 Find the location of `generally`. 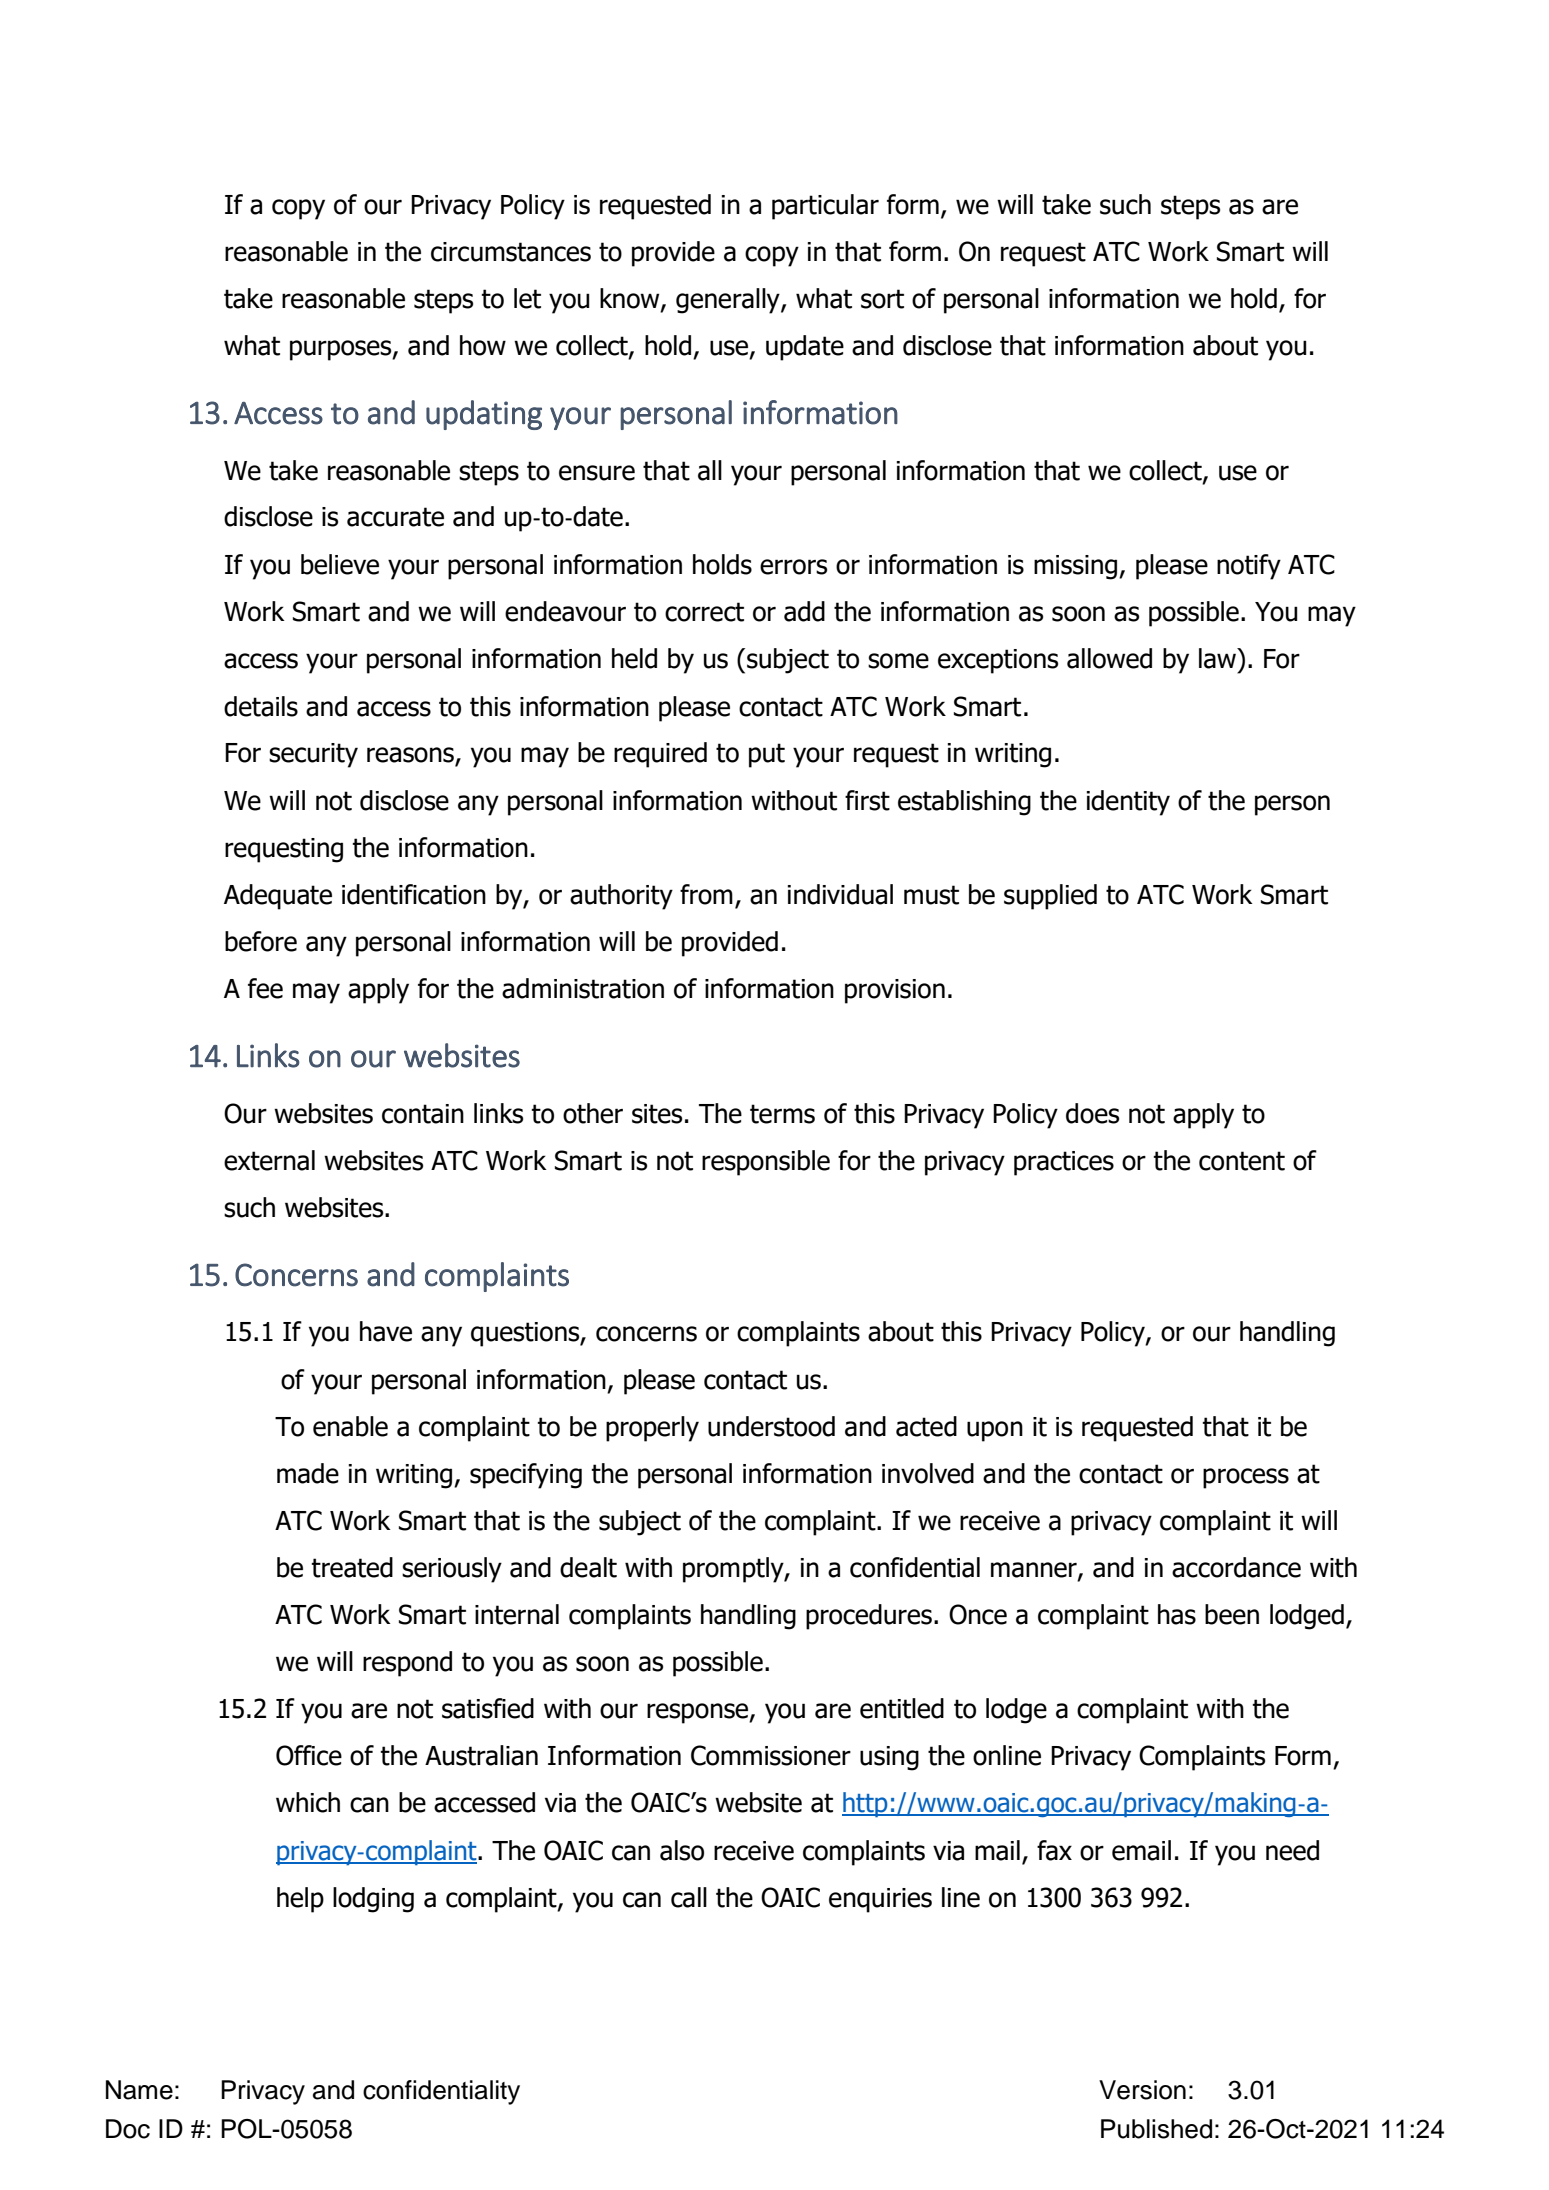

generally is located at coordinates (729, 301).
